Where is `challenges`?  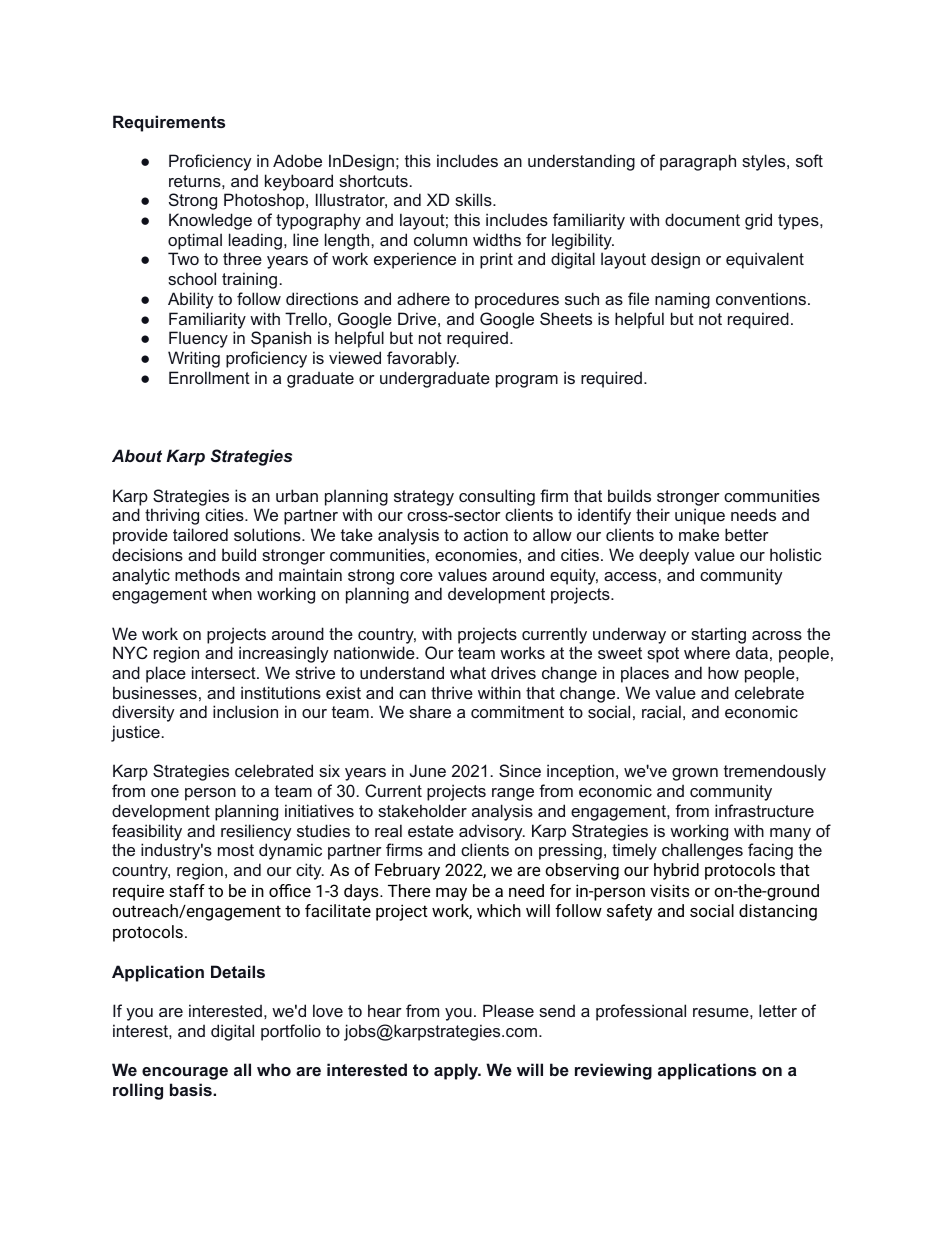 challenges is located at coordinates (702, 851).
